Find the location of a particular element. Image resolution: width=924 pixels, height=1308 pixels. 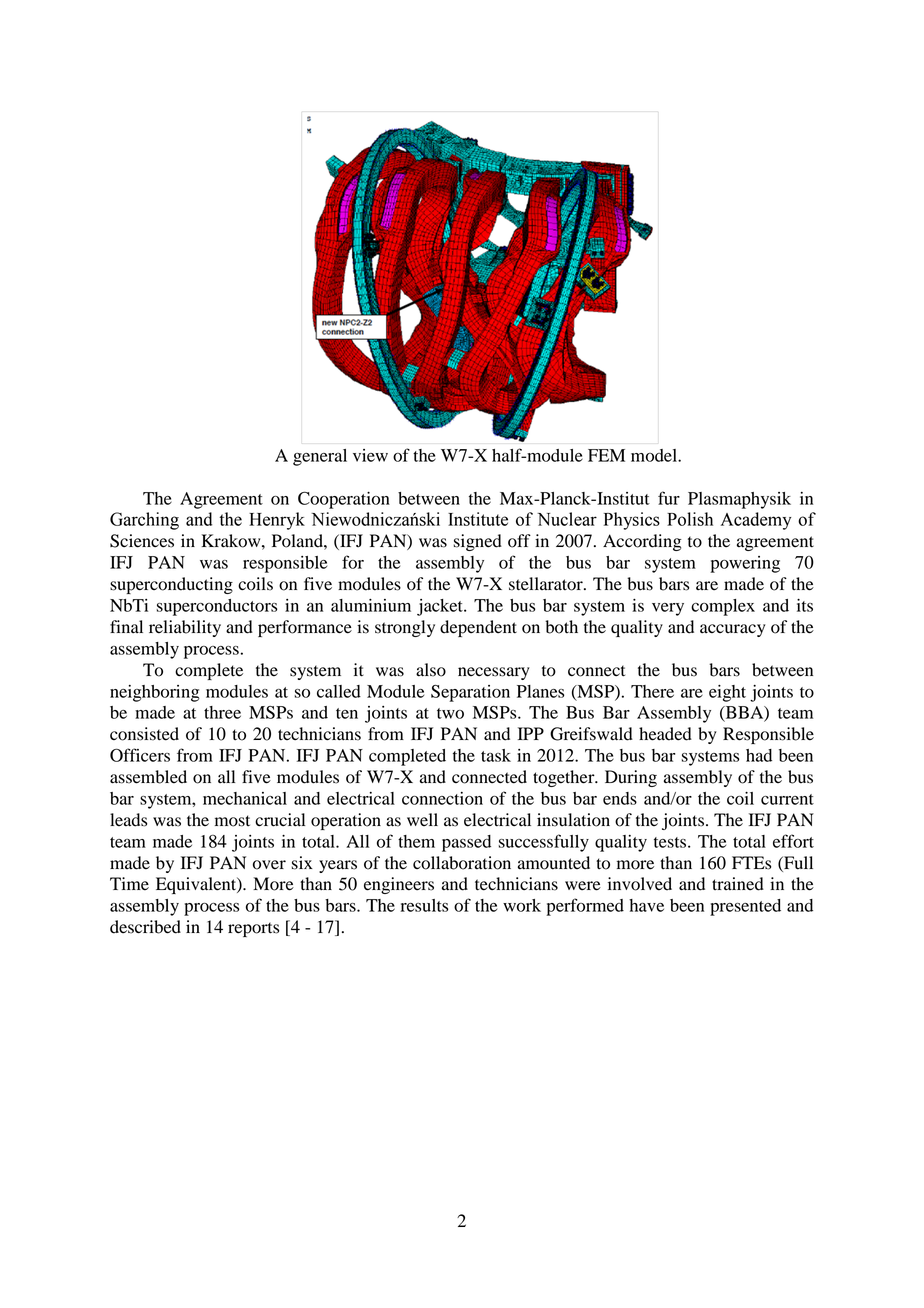

results is located at coordinates (424, 905).
